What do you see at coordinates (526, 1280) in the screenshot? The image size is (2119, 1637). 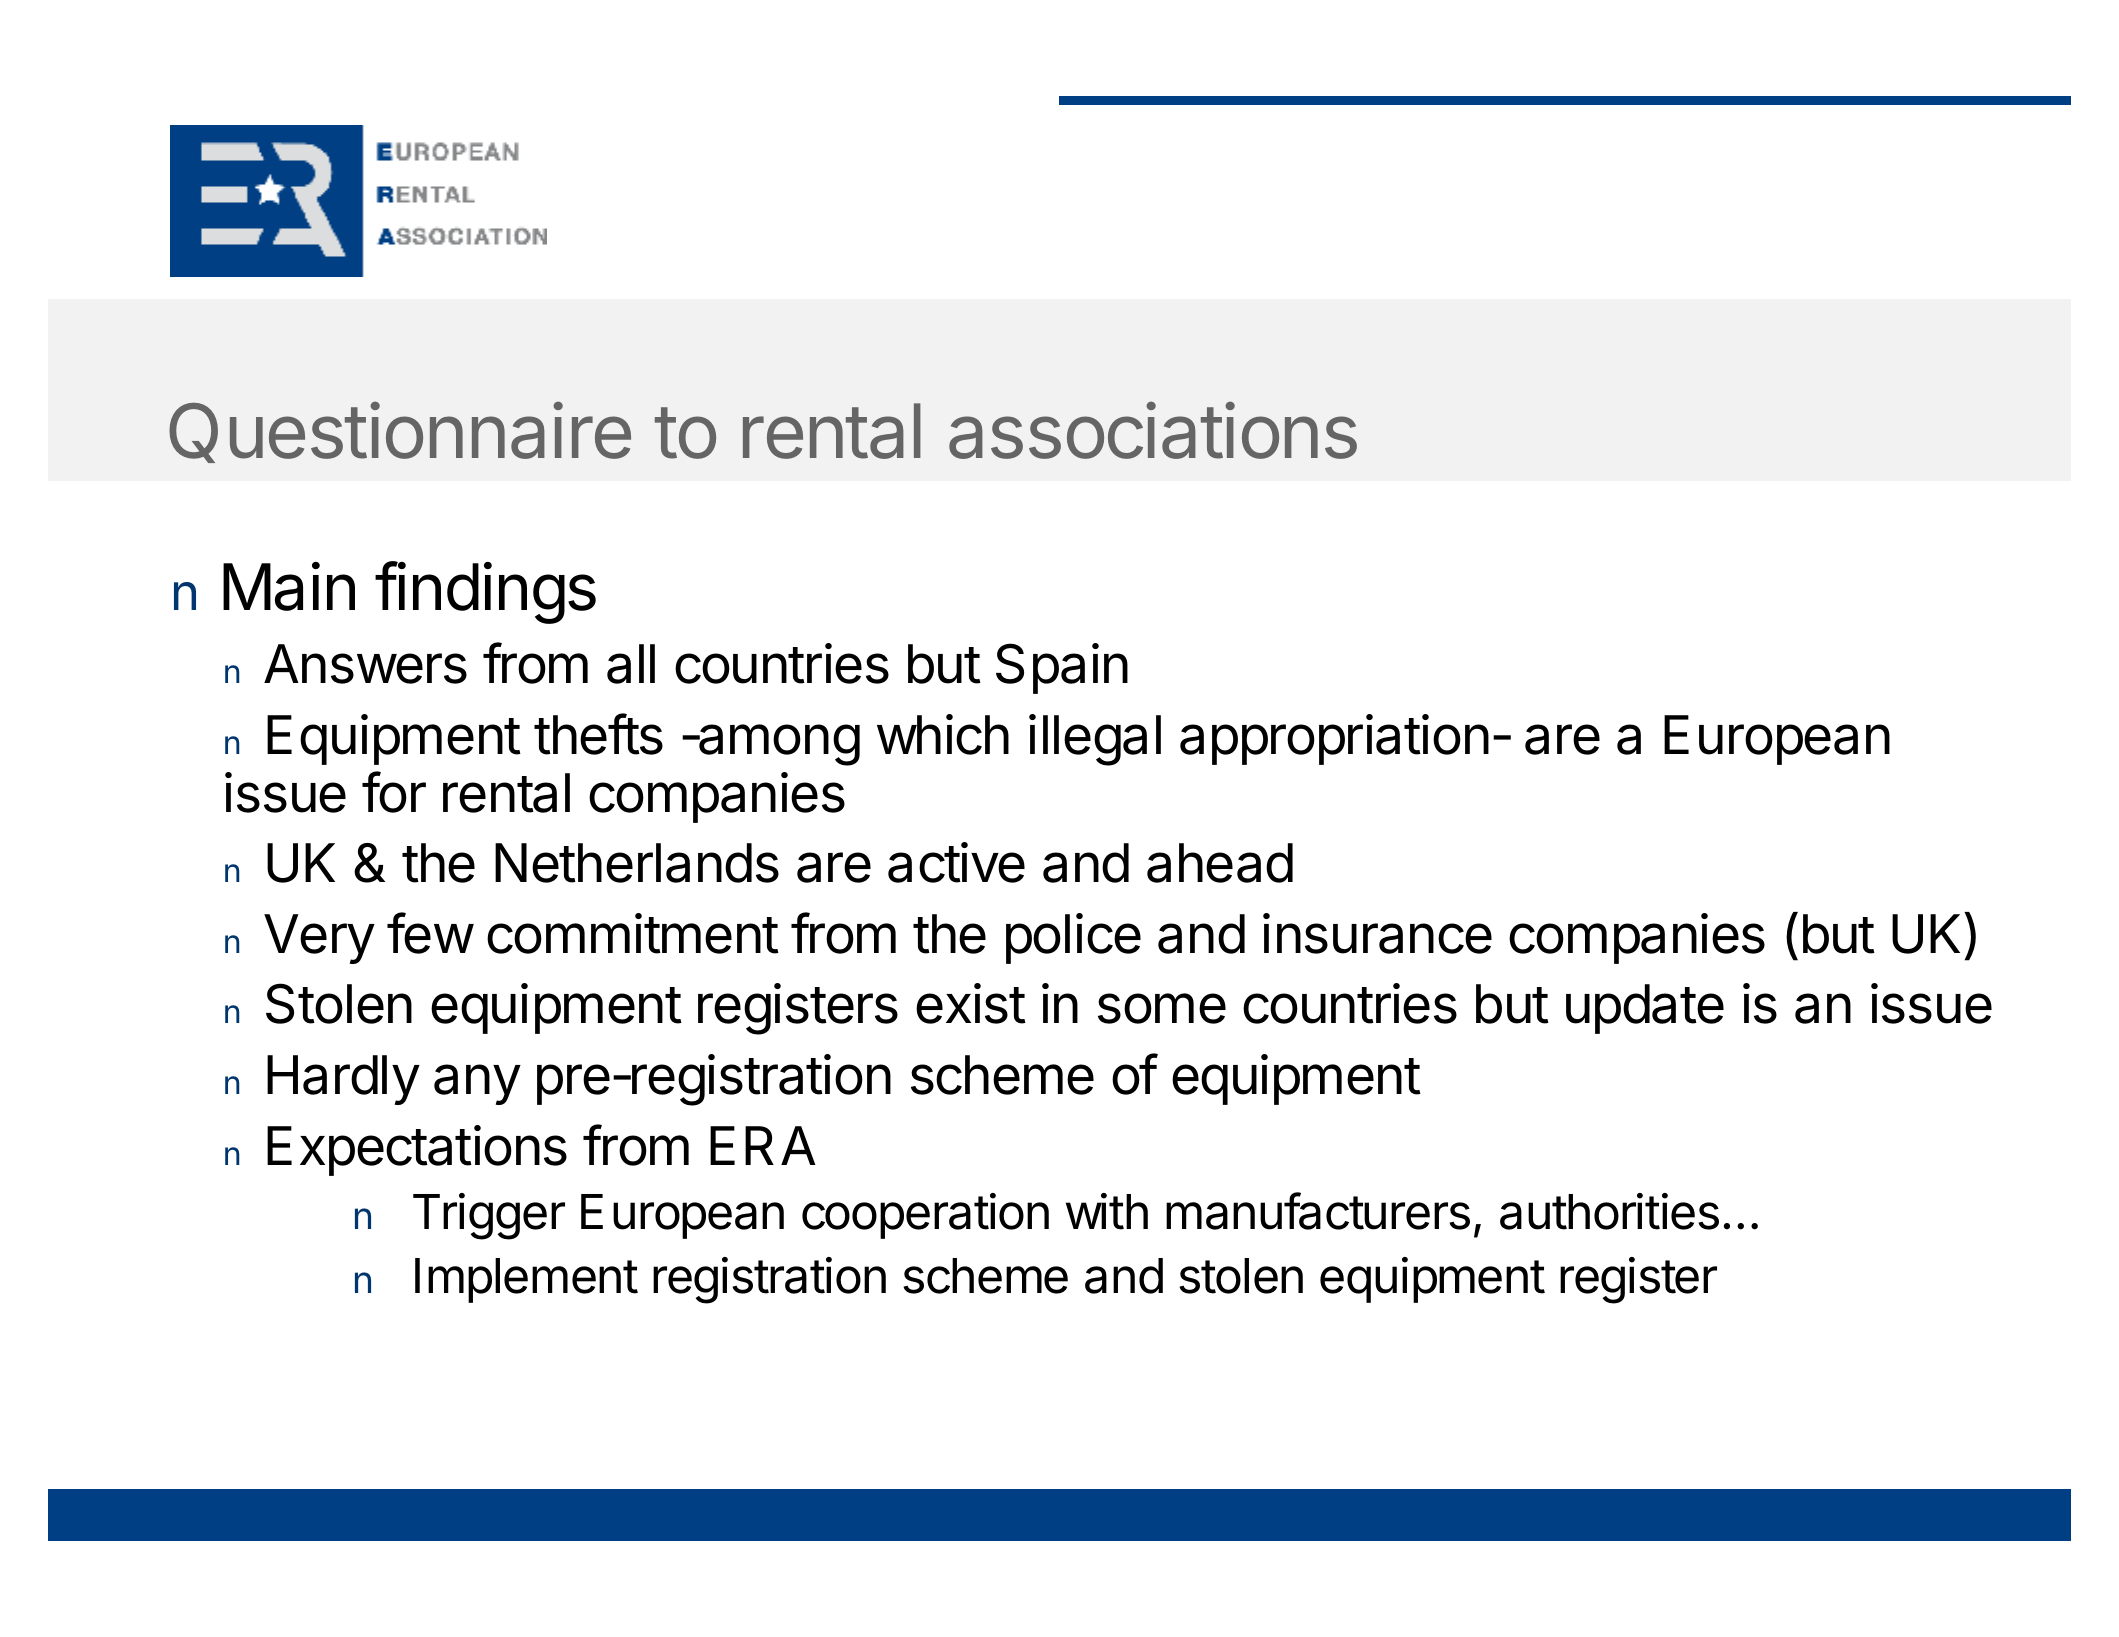 I see `Implement` at bounding box center [526, 1280].
